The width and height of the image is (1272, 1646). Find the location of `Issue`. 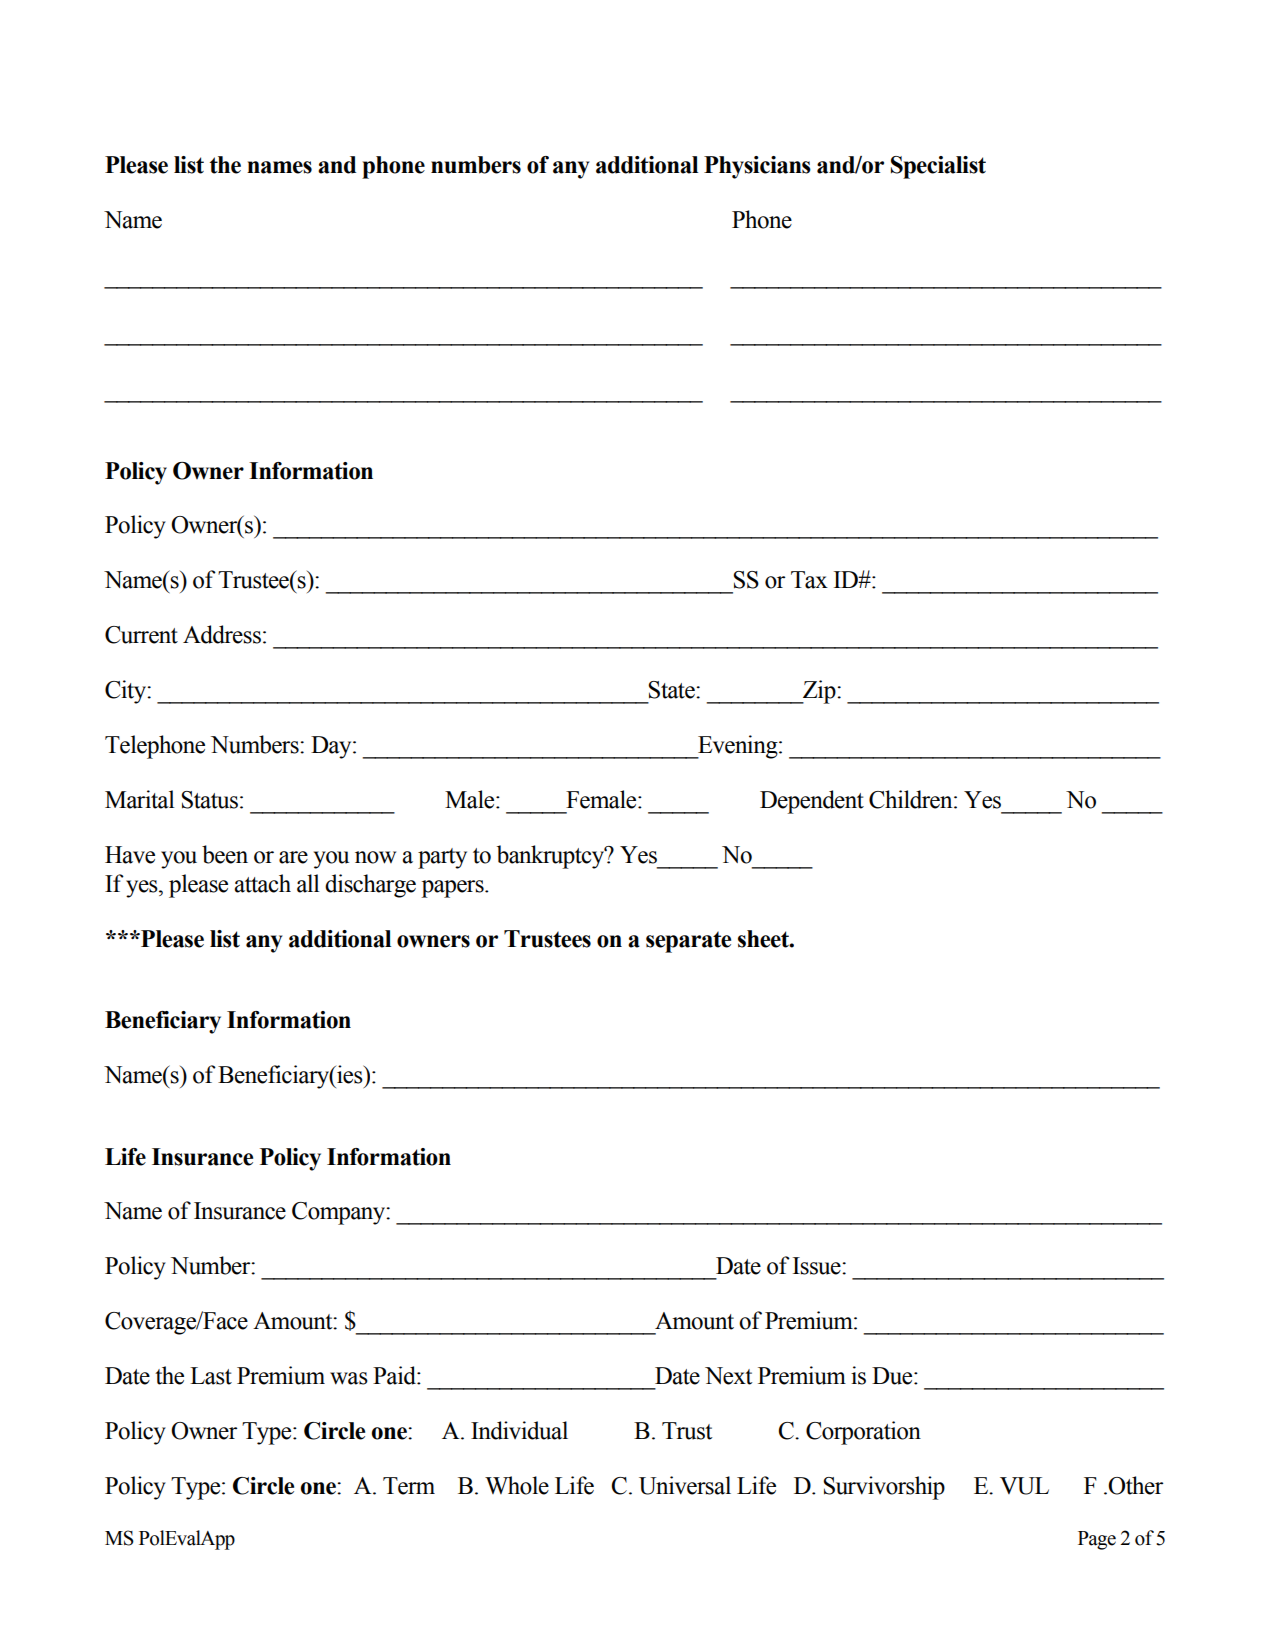

Issue is located at coordinates (818, 1266).
